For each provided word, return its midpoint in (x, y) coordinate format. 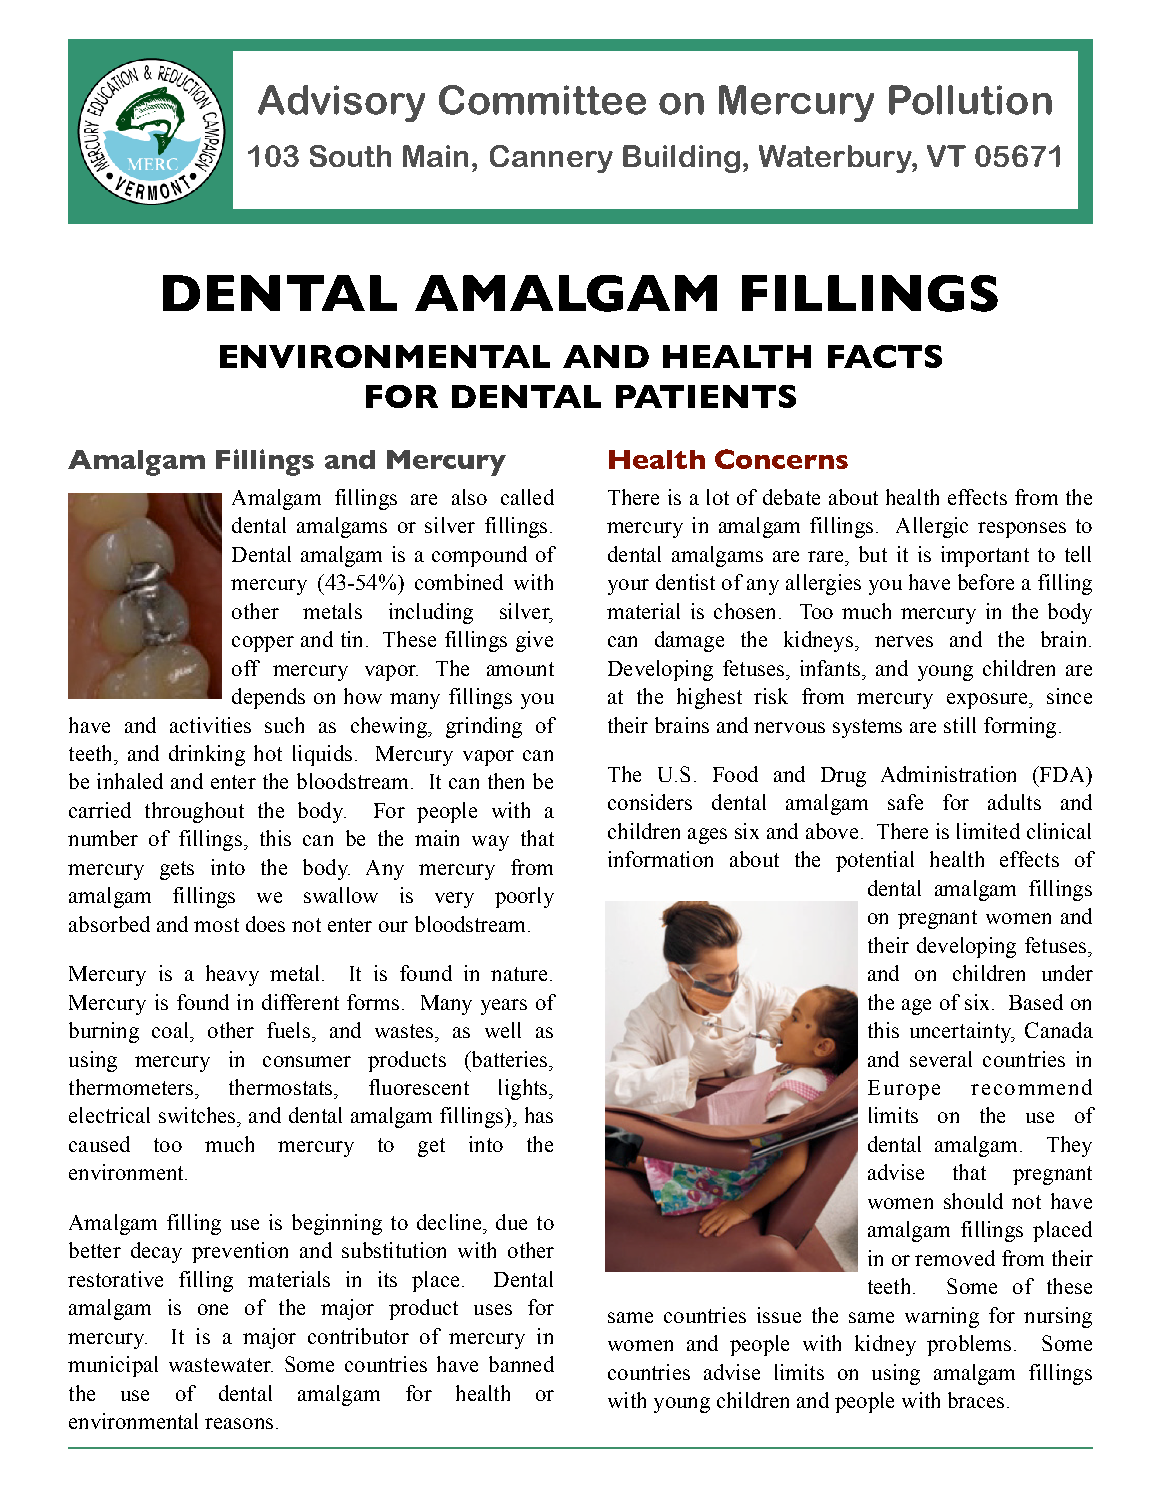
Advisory (341, 103)
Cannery (551, 159)
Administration (948, 774)
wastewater (221, 1365)
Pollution (970, 100)
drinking (207, 755)
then (506, 781)
